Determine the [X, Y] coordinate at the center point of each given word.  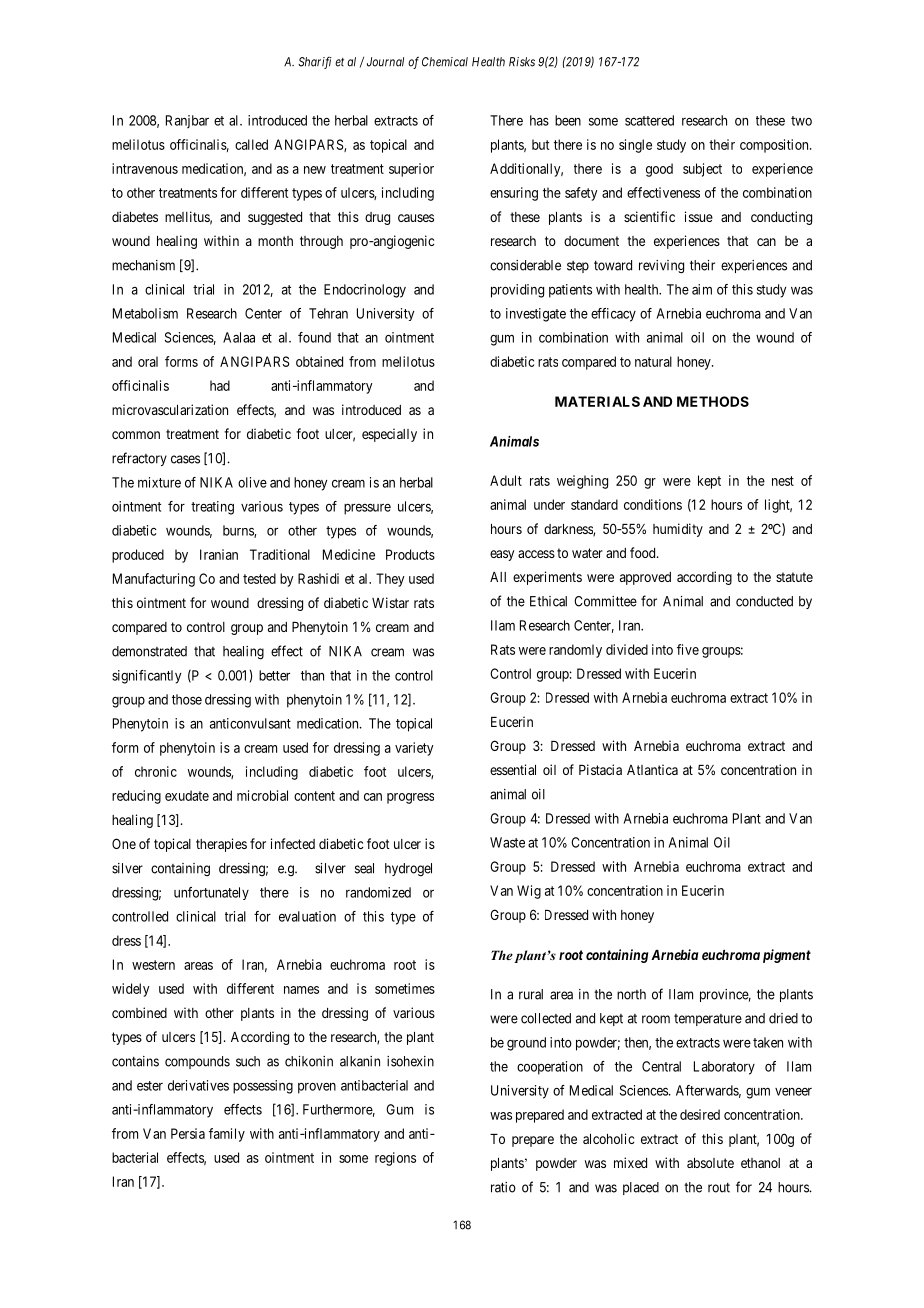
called [251, 144]
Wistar [390, 602]
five [688, 649]
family [227, 1135]
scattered [649, 120]
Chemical [445, 62]
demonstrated [149, 651]
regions [395, 1159]
